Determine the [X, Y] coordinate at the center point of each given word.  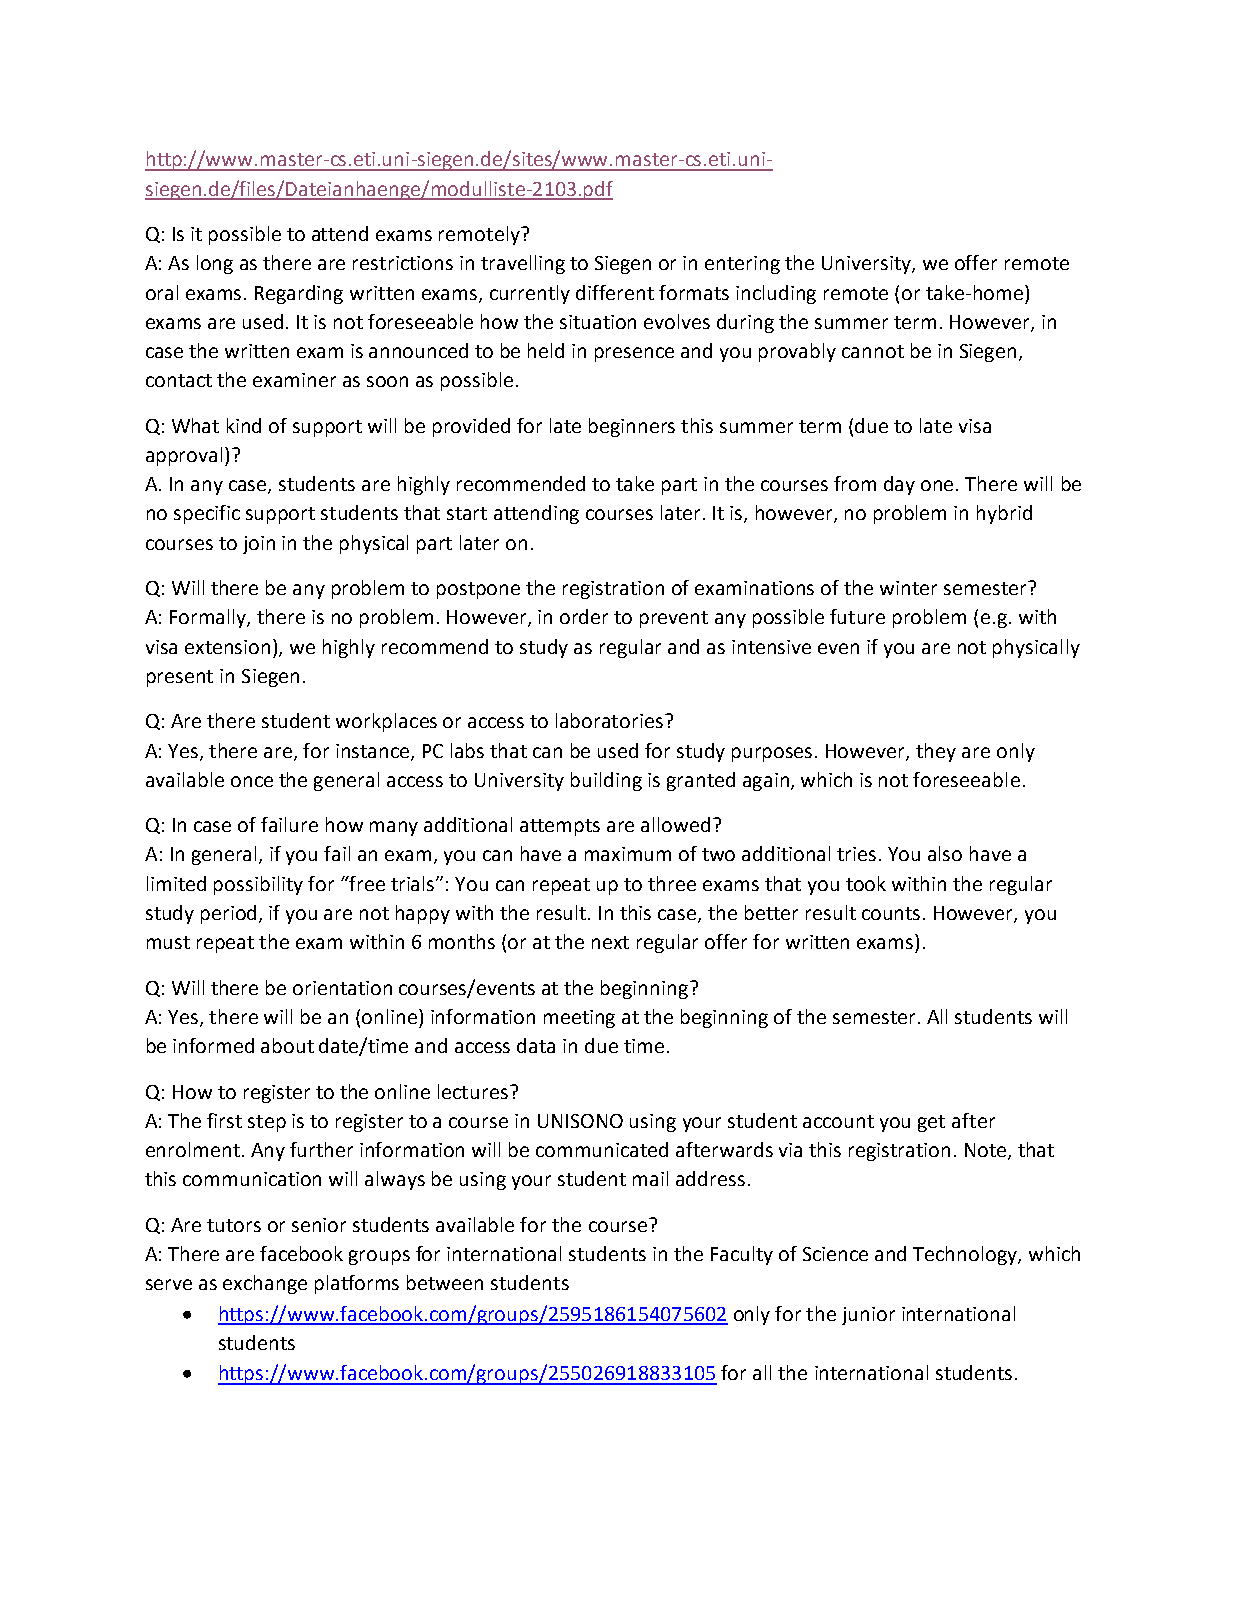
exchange [265, 1284]
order [584, 616]
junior [868, 1316]
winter [908, 588]
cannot [873, 351]
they [936, 752]
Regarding [299, 294]
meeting [579, 1019]
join [259, 545]
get [931, 1123]
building [606, 781]
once [252, 781]
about [287, 1045]
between [445, 1282]
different [615, 292]
